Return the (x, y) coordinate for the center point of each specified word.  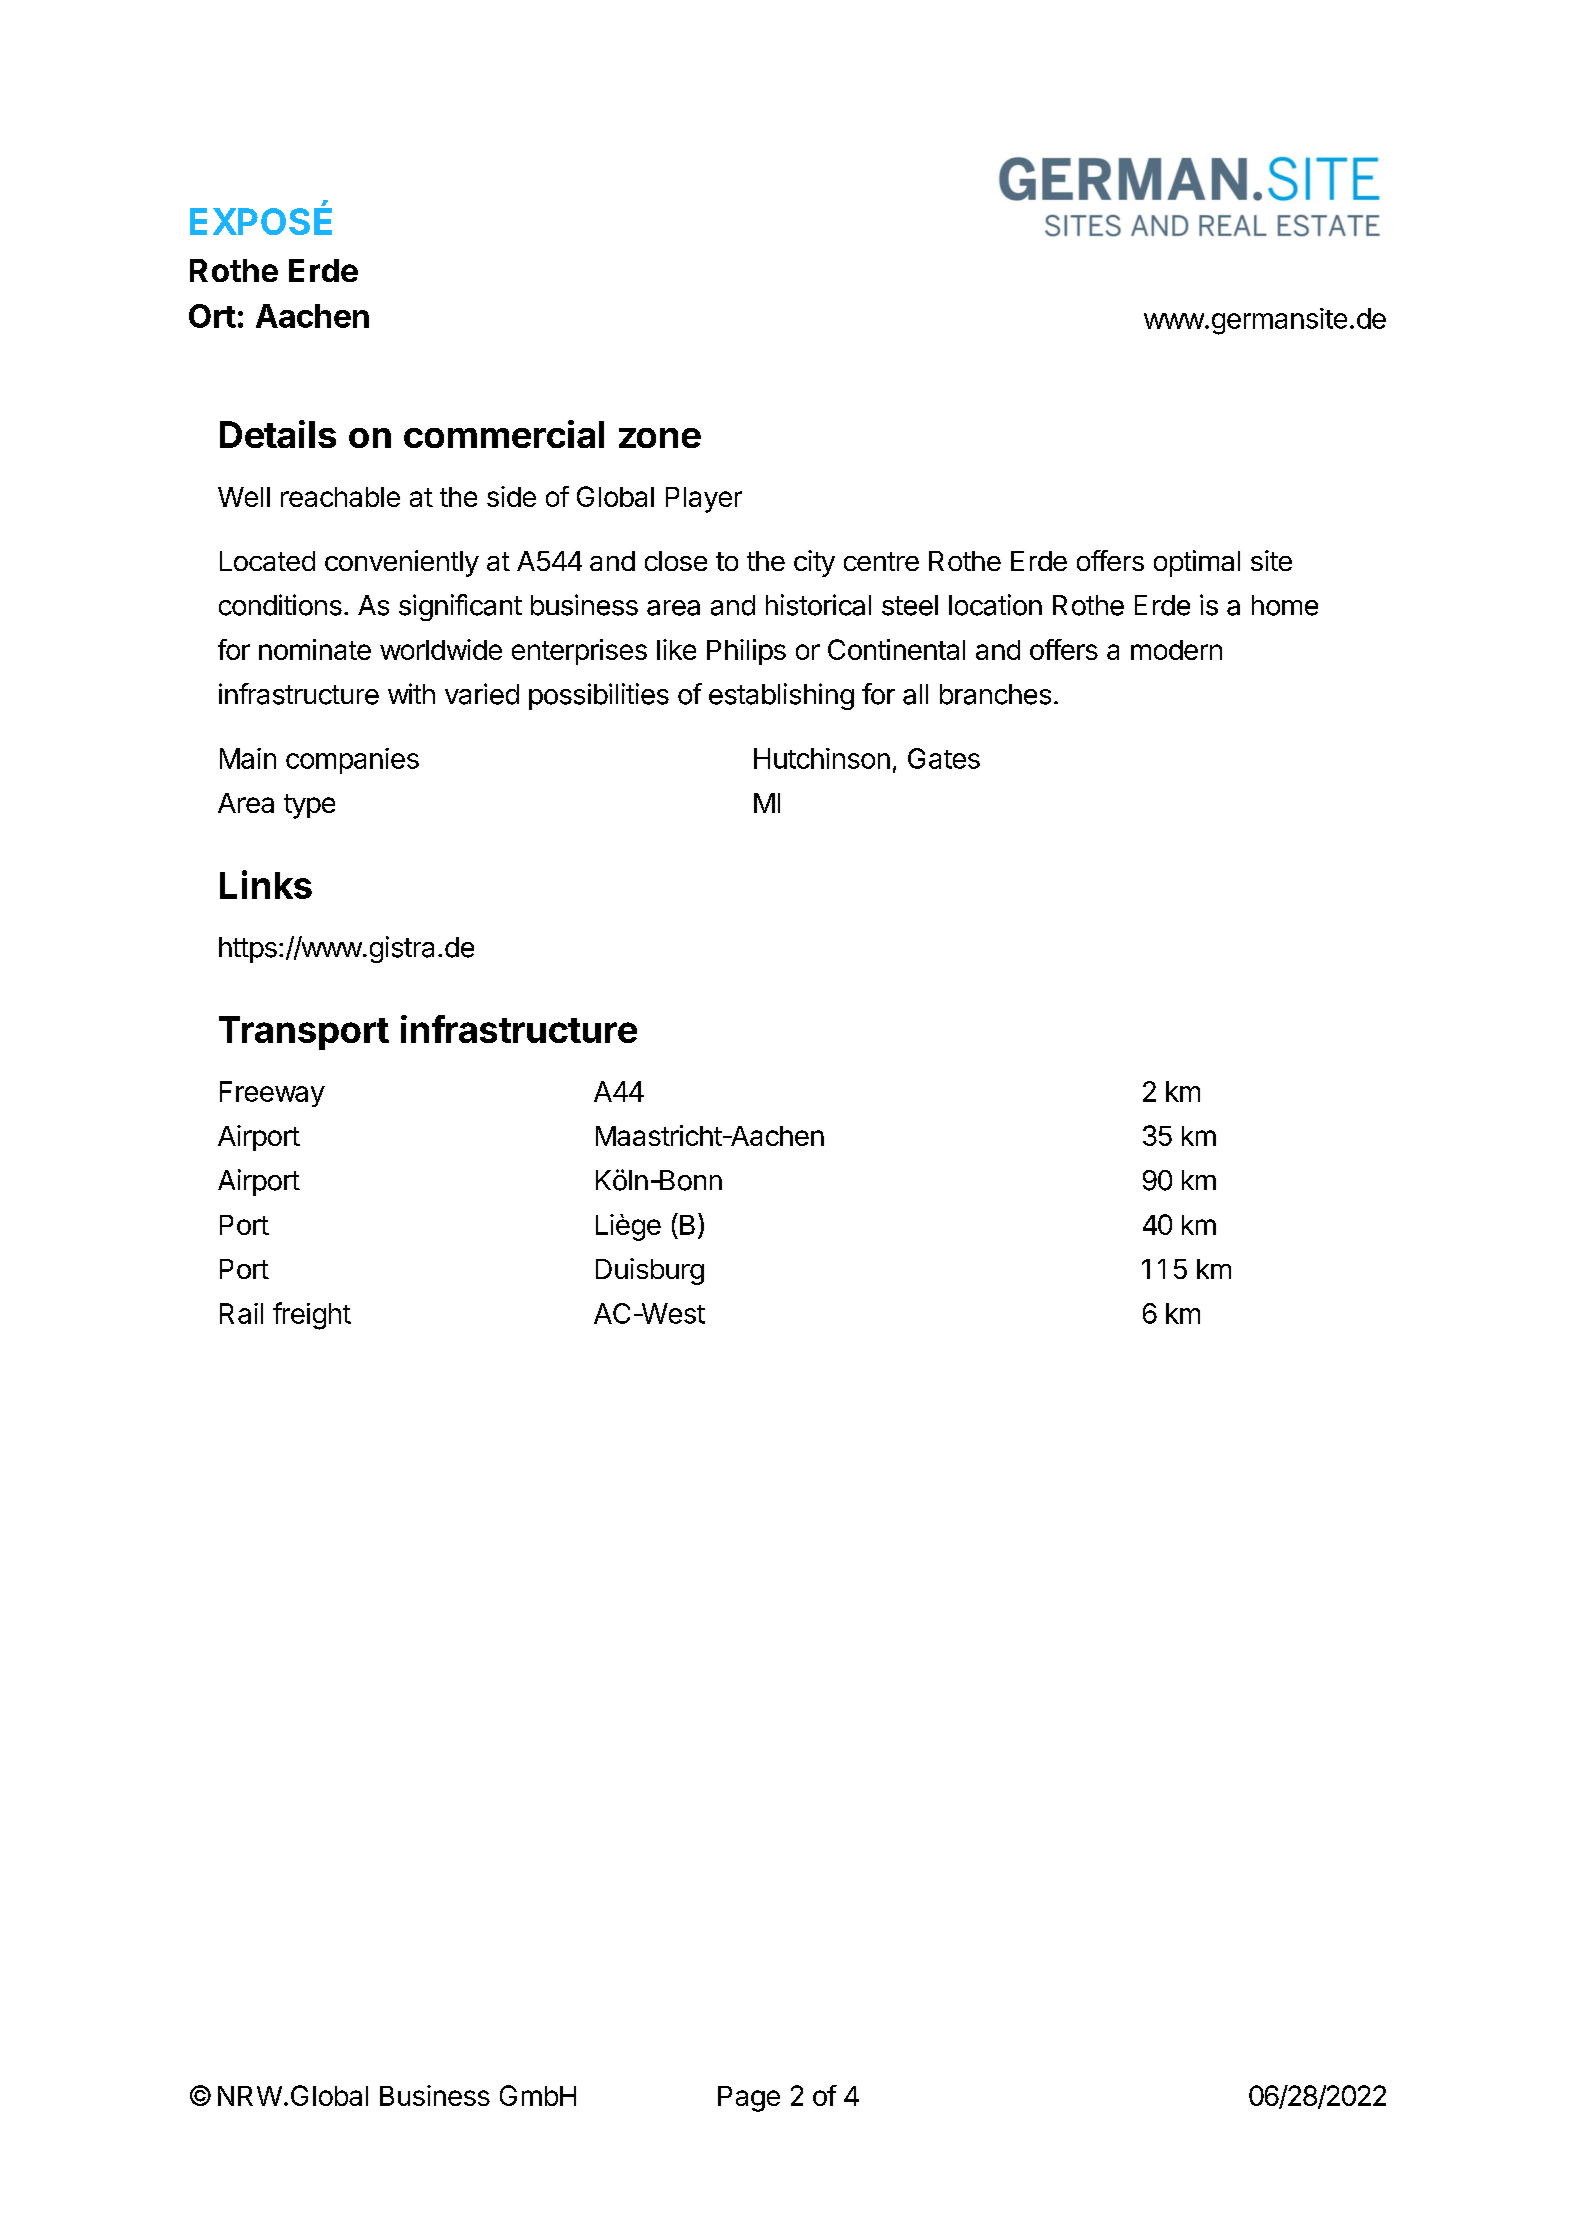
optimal (1197, 563)
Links (266, 884)
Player (704, 500)
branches (995, 694)
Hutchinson (822, 758)
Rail (241, 1313)
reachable (340, 497)
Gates (944, 758)
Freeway (272, 1094)
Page (749, 2099)
